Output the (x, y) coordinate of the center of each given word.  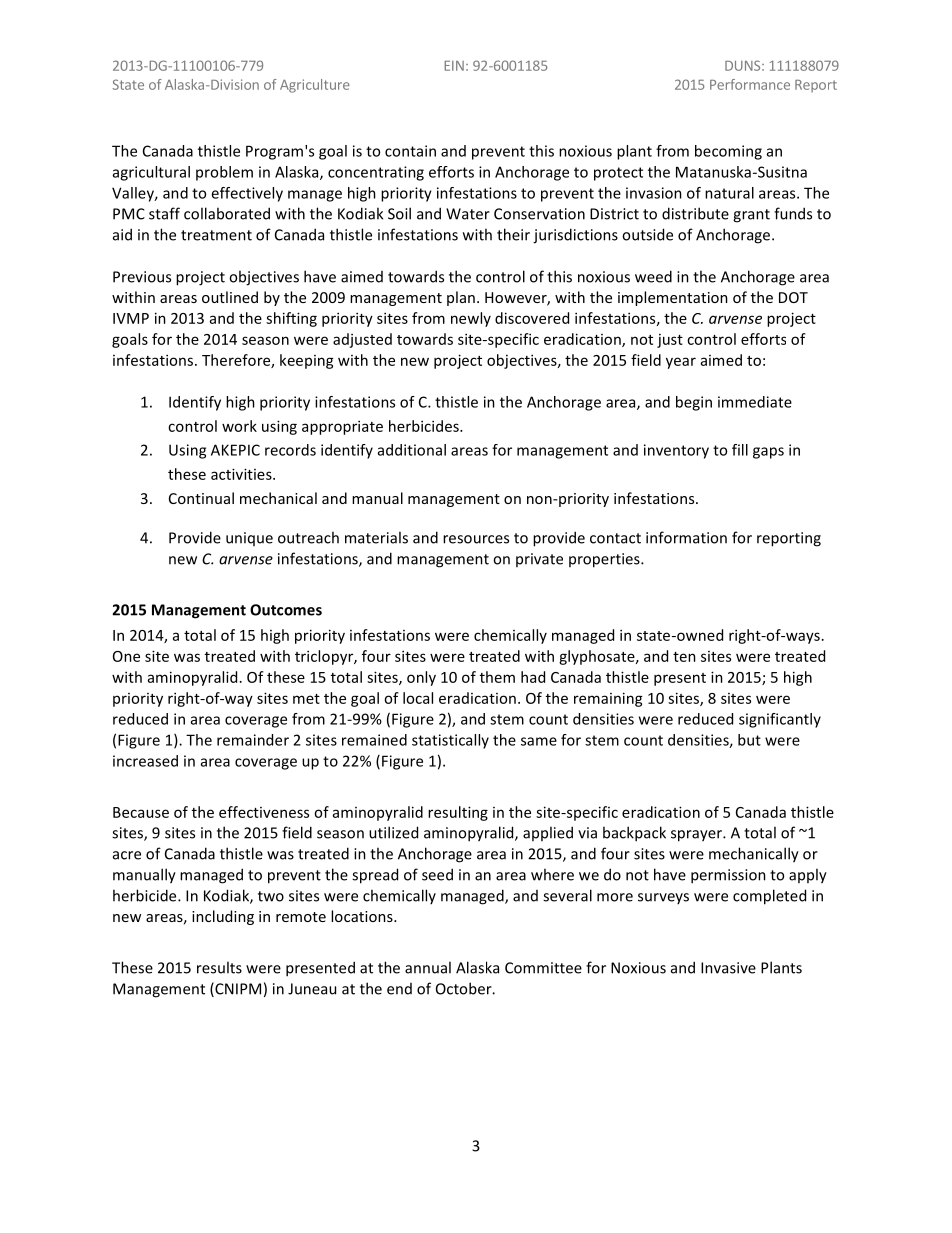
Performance (750, 84)
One (126, 656)
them (497, 677)
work (239, 426)
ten (684, 657)
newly (471, 319)
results (219, 967)
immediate (755, 402)
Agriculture (315, 86)
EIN (454, 66)
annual (428, 967)
